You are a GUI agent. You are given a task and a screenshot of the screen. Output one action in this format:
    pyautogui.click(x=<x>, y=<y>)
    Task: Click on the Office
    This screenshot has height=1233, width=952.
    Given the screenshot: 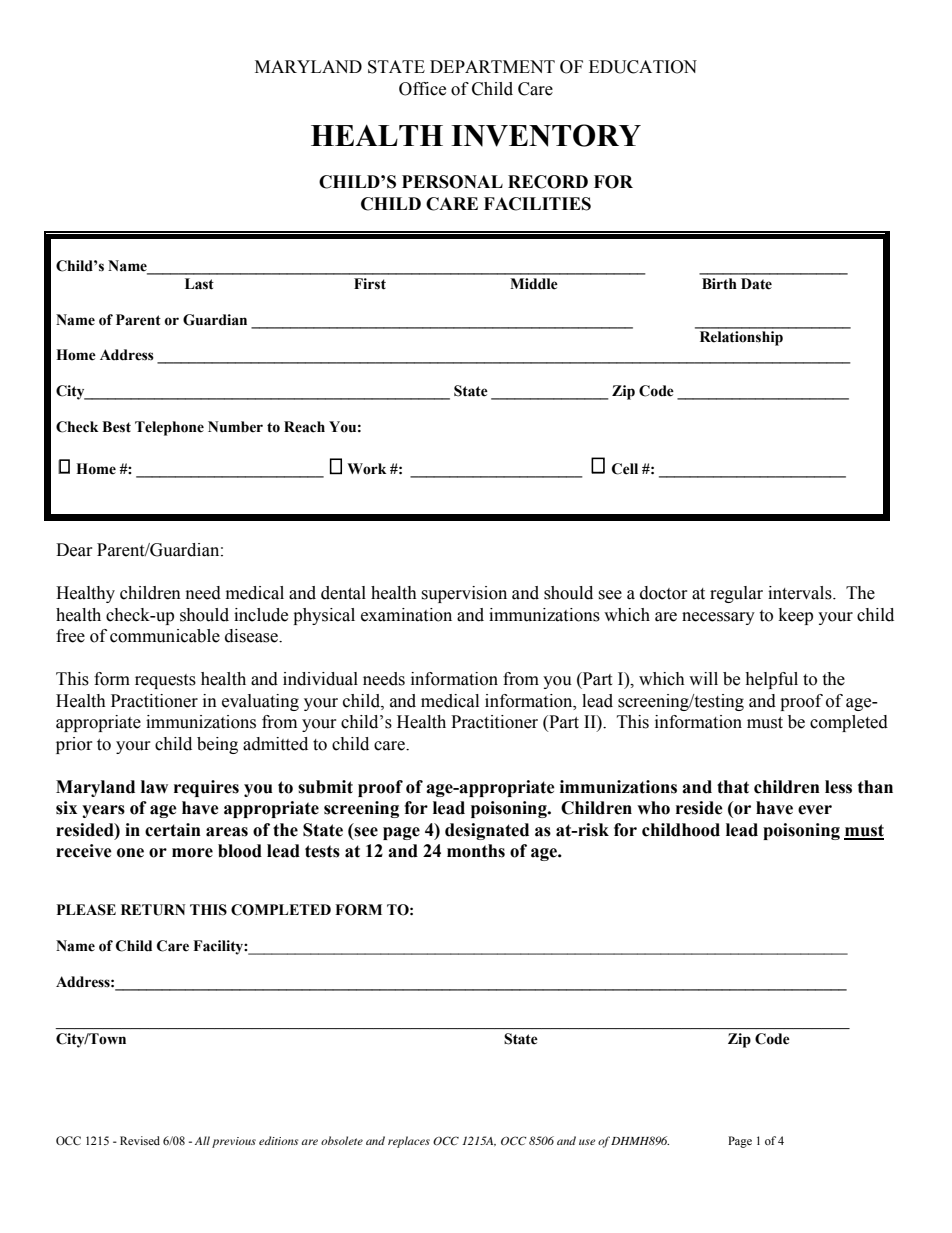 What is the action you would take?
    pyautogui.click(x=422, y=89)
